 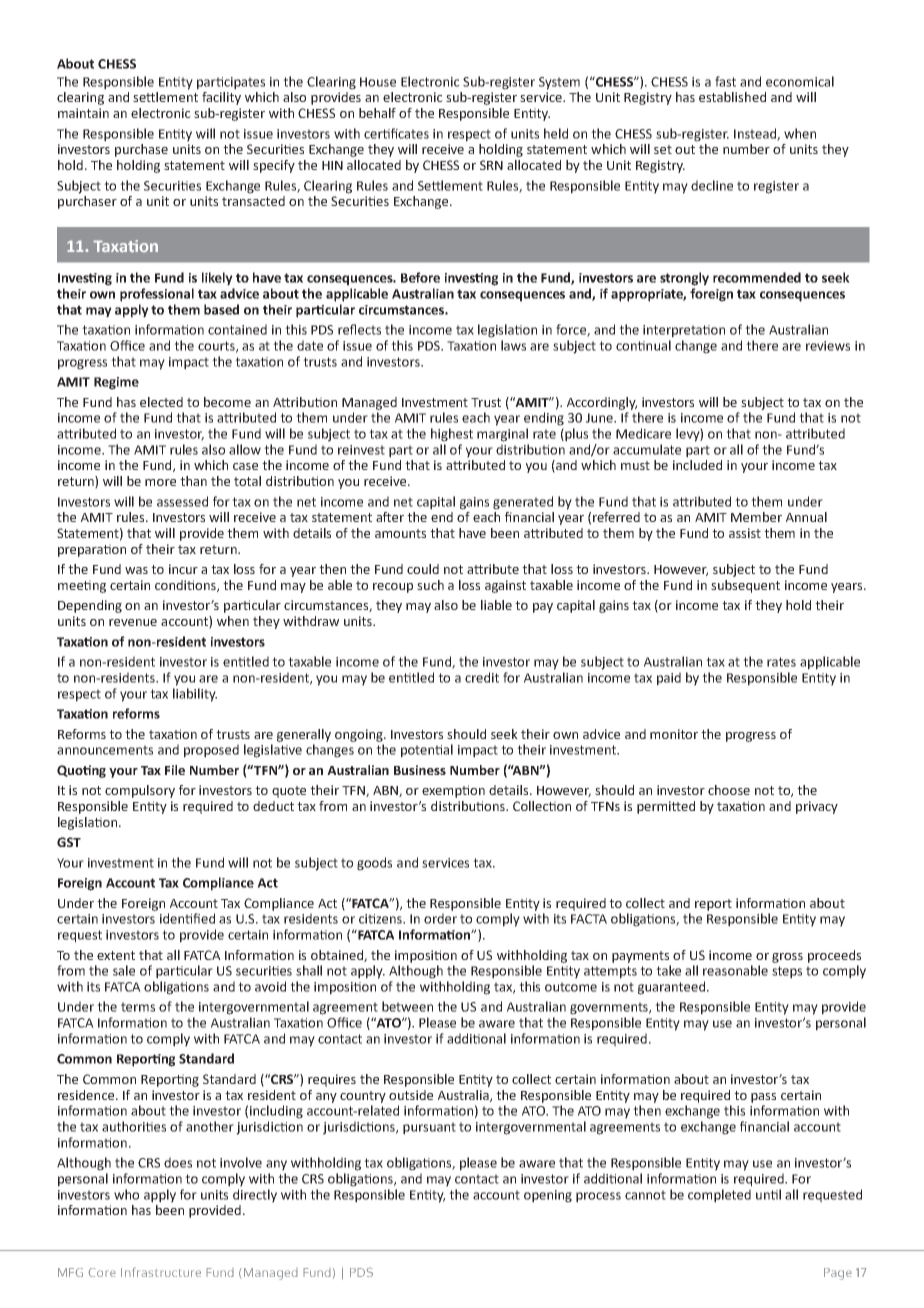 I want to click on paid, so click(x=669, y=679).
